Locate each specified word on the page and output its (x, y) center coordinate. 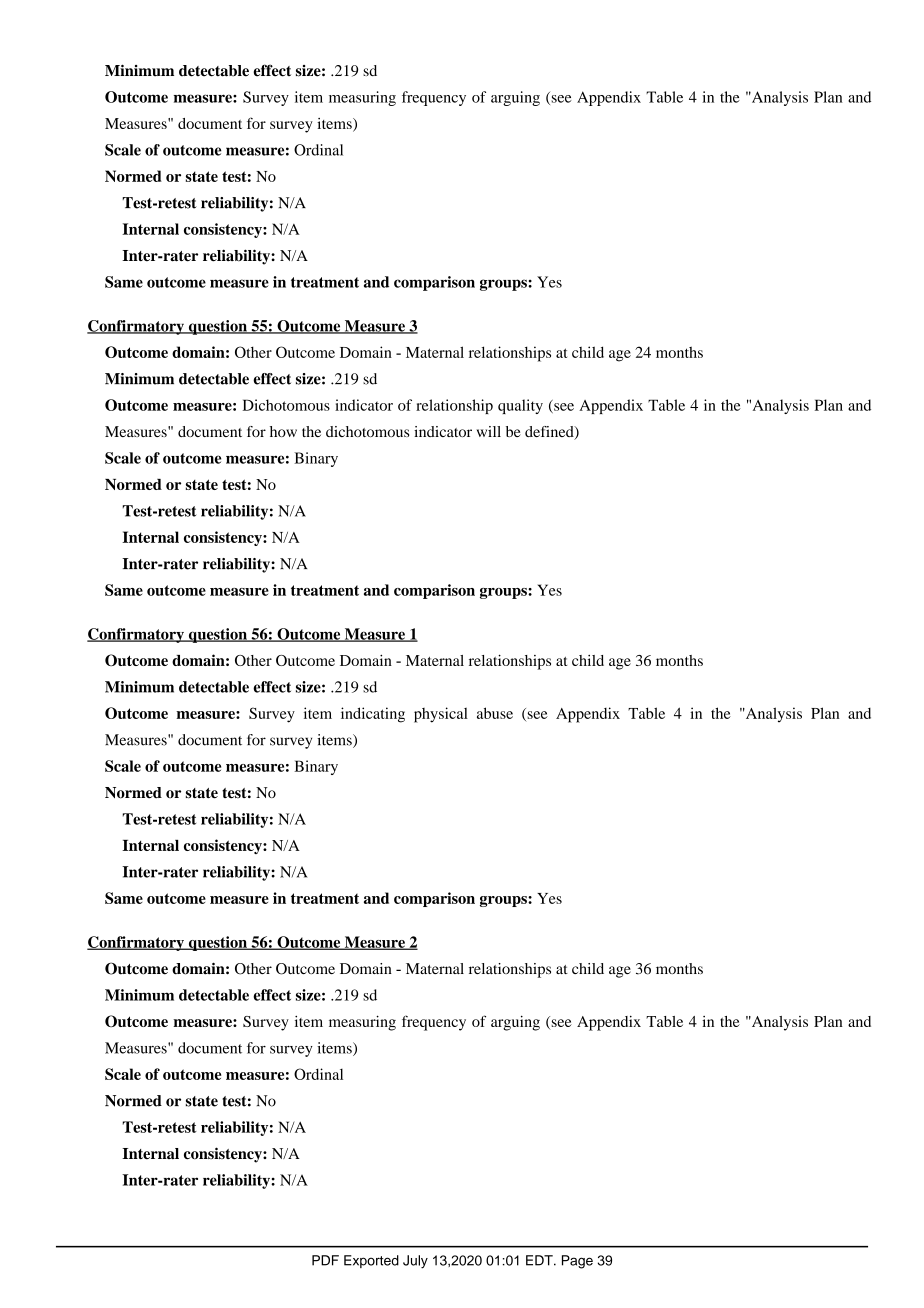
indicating (373, 715)
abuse (495, 713)
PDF (325, 1260)
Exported (371, 1261)
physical (441, 715)
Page (577, 1262)
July (415, 1262)
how (283, 431)
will (489, 431)
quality (520, 406)
